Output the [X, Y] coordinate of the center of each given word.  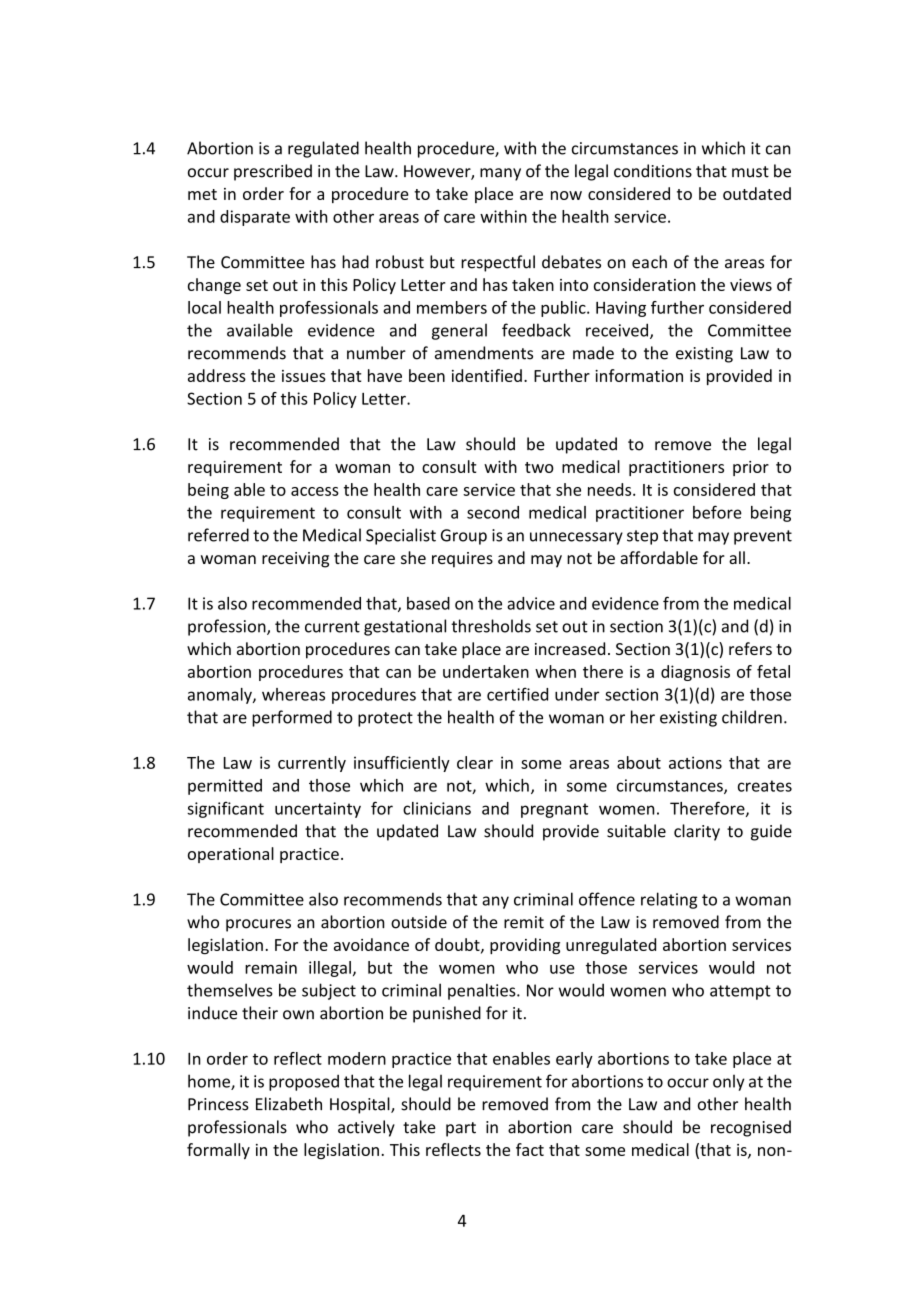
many [500, 174]
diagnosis [695, 673]
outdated [757, 193]
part [461, 1129]
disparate [255, 218]
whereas [293, 694]
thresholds [491, 626]
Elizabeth [289, 1104]
